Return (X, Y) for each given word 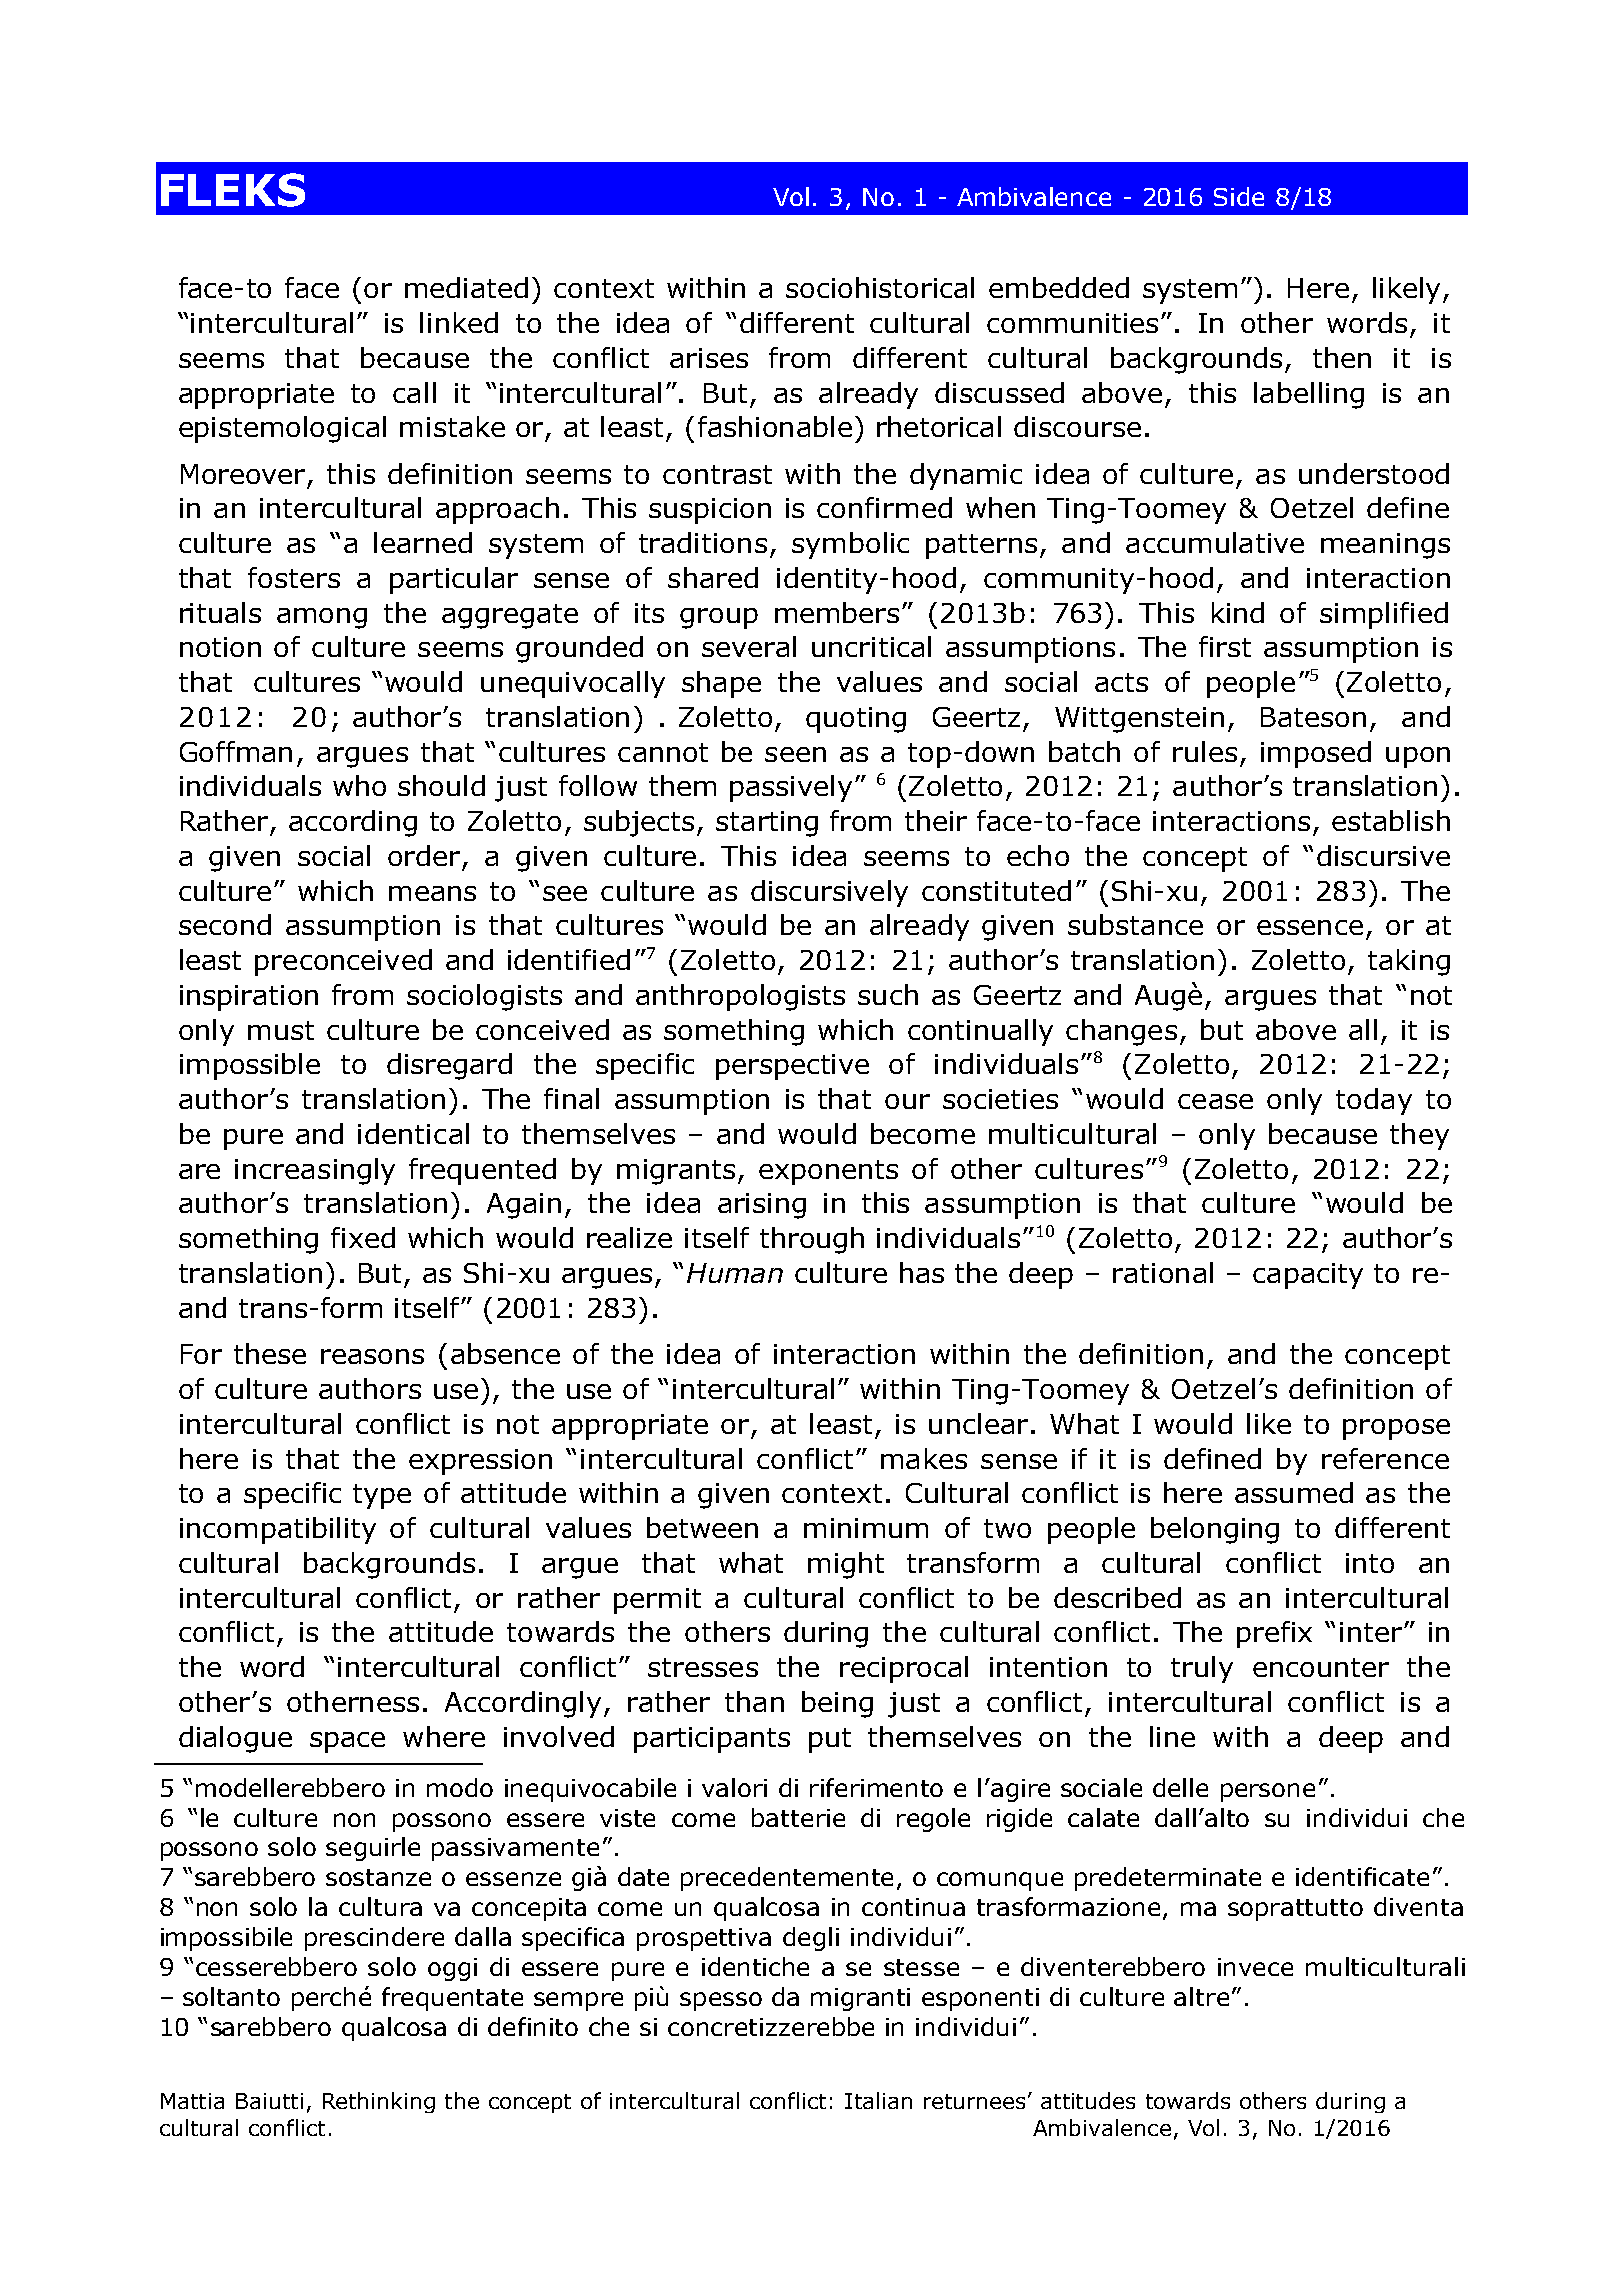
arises (709, 358)
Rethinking (379, 2102)
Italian (878, 2100)
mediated (466, 287)
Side (1239, 196)
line (1172, 1736)
